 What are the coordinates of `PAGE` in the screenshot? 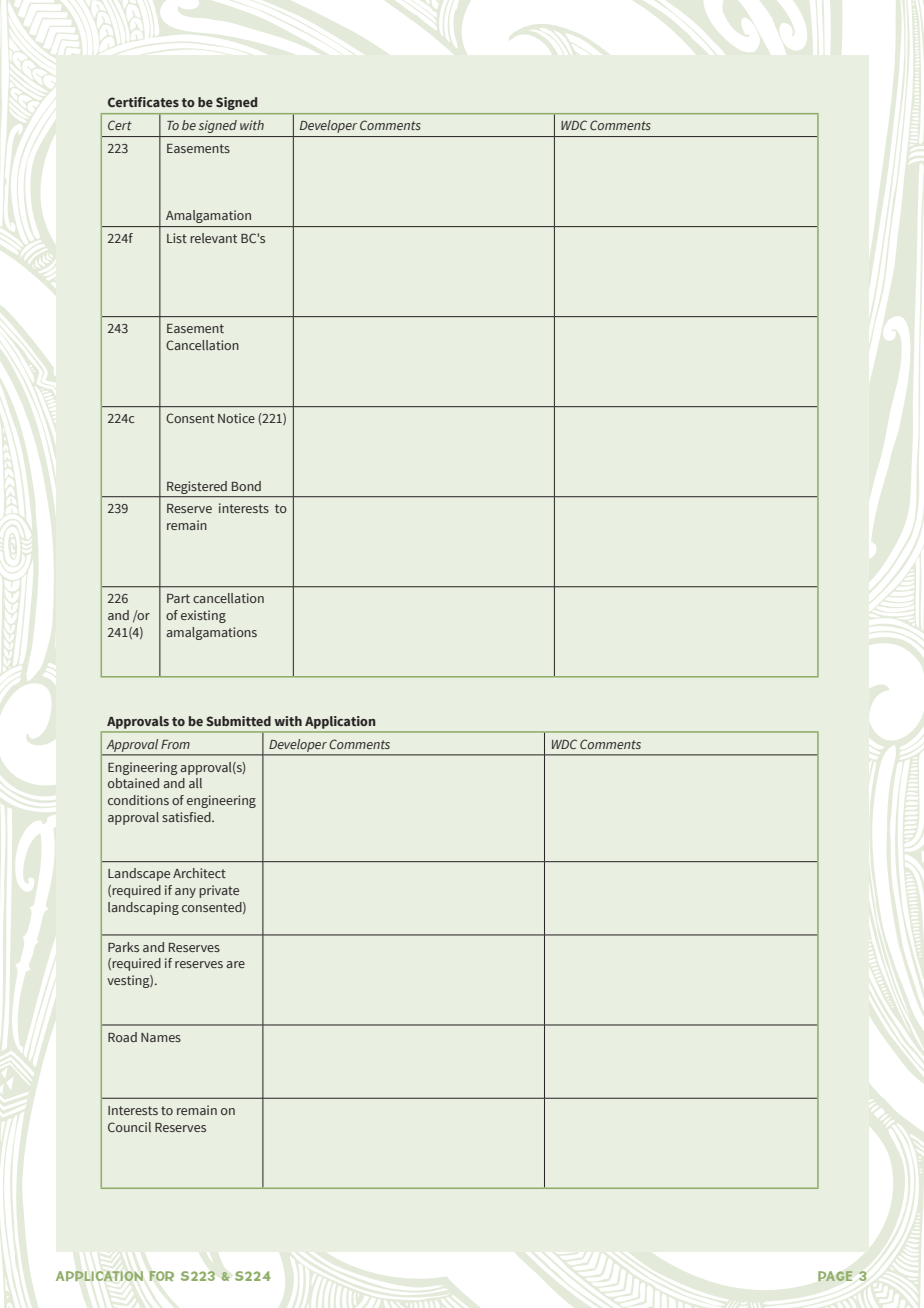 It's located at (835, 1276).
